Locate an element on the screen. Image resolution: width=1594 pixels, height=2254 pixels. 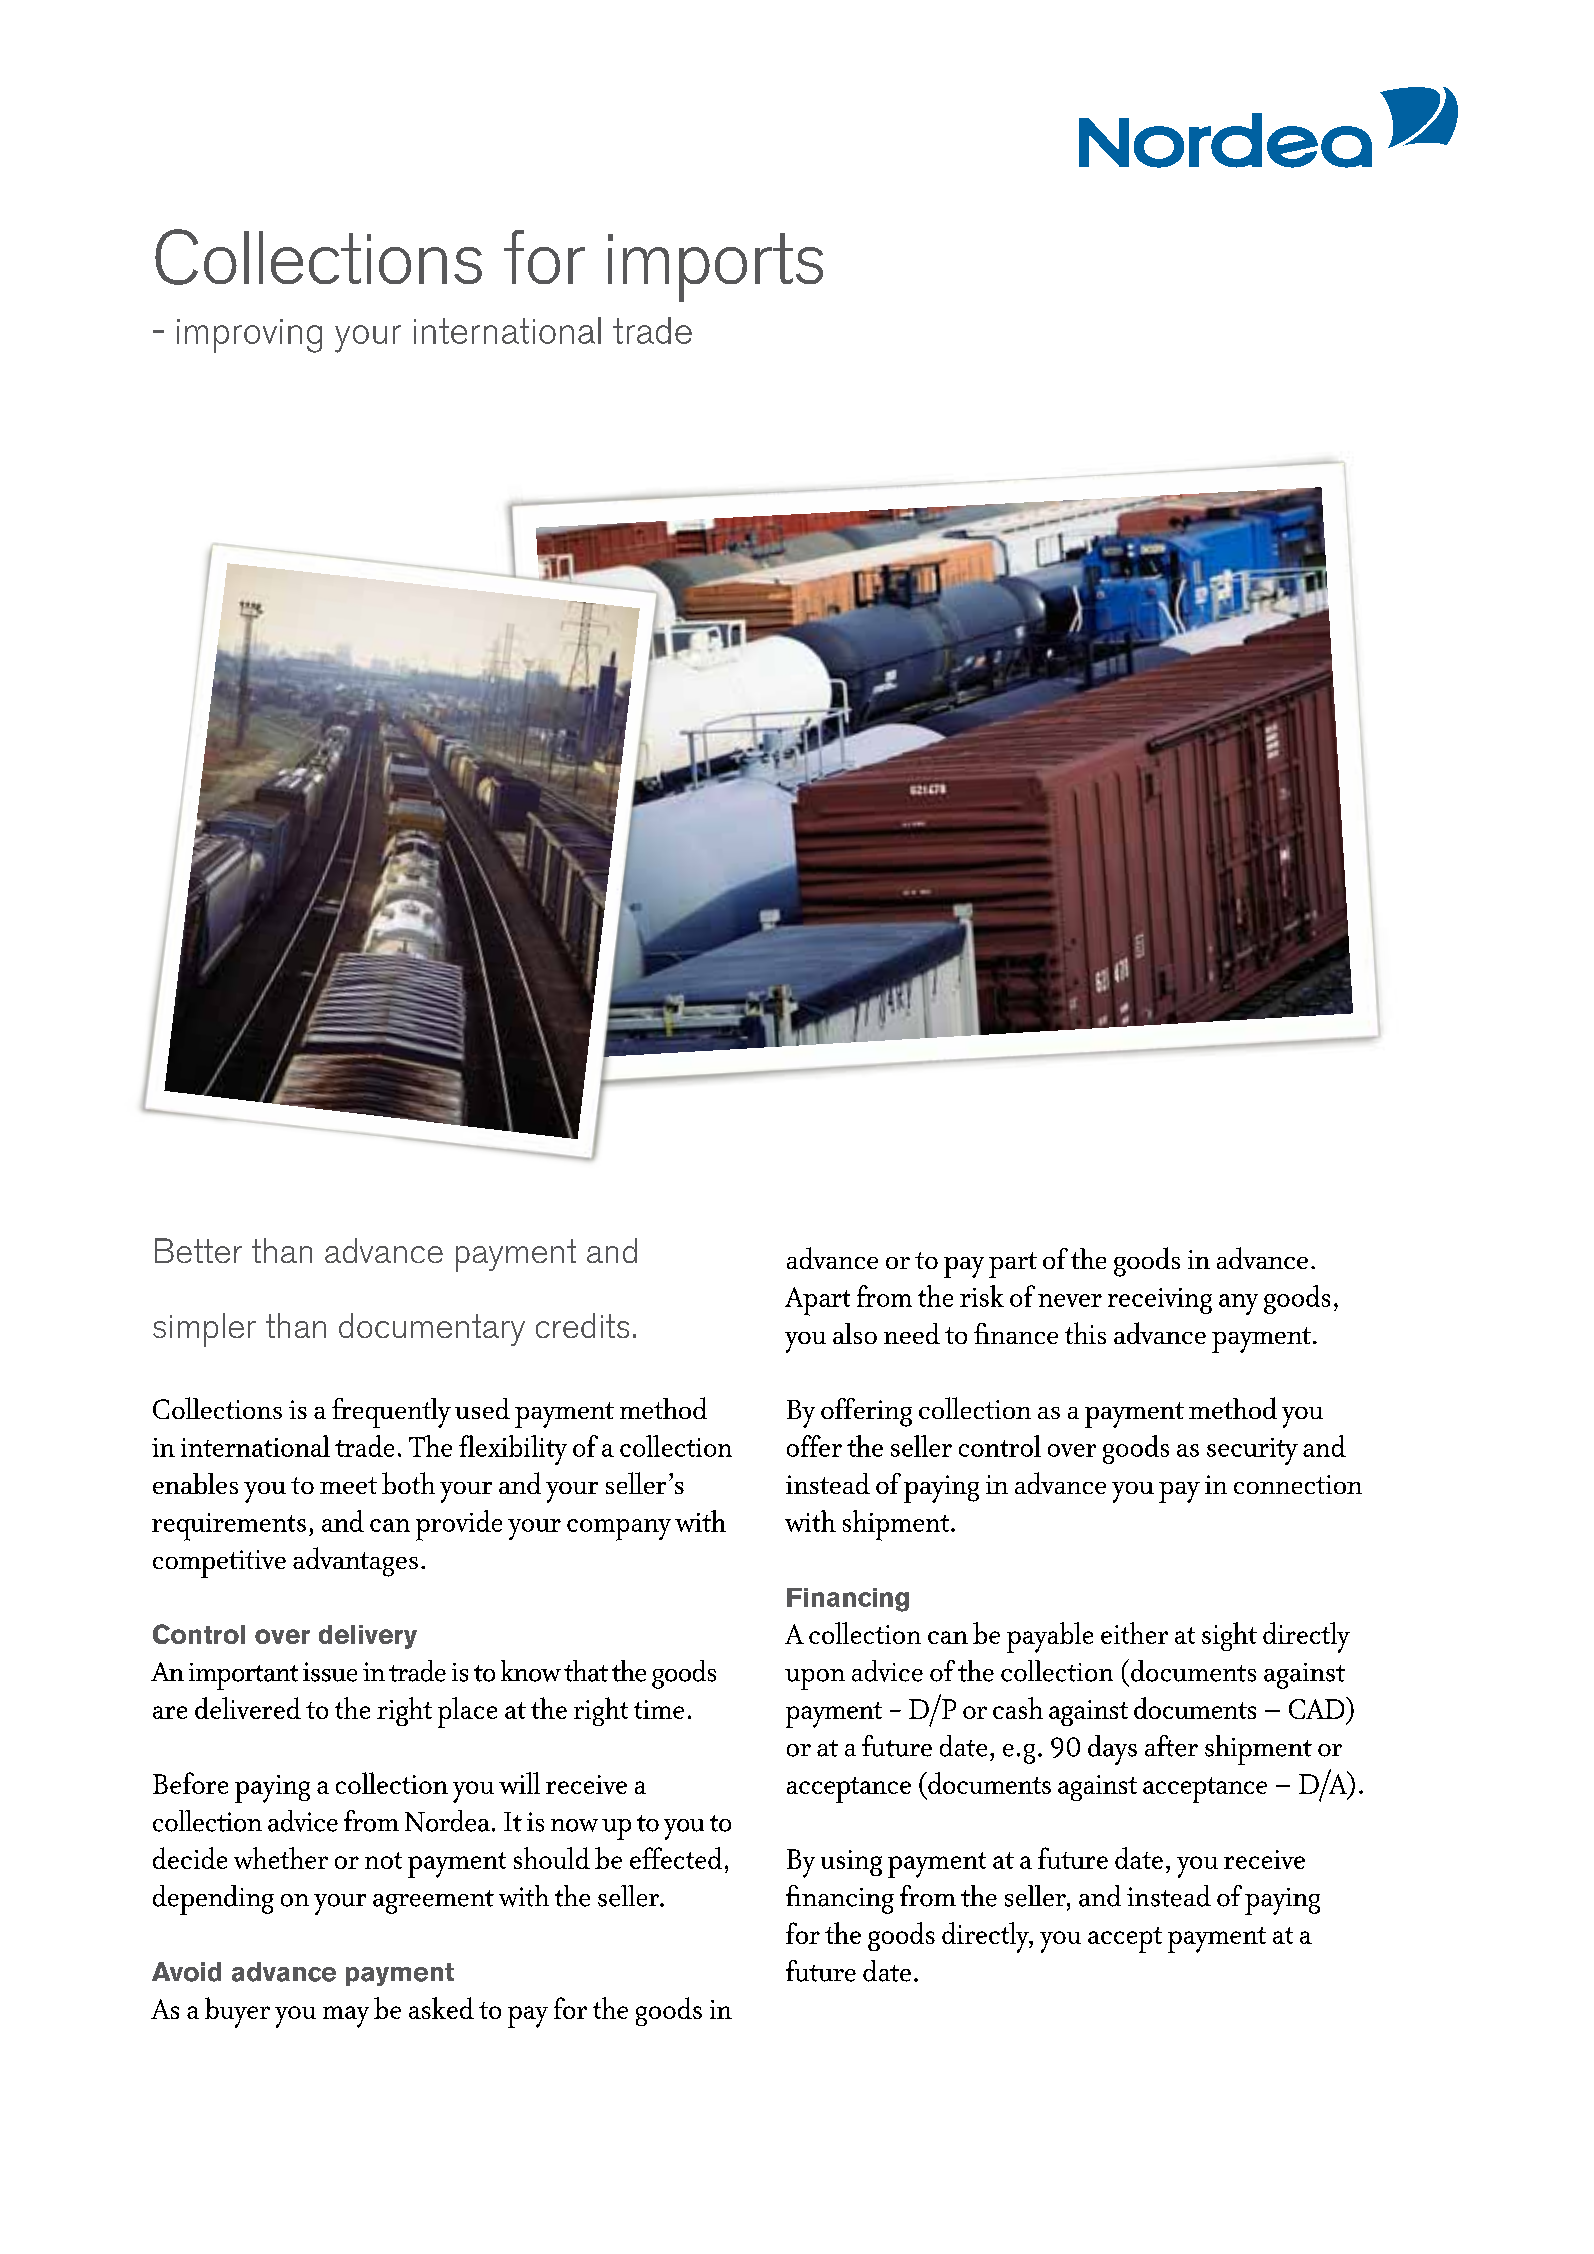
improving is located at coordinates (249, 336).
